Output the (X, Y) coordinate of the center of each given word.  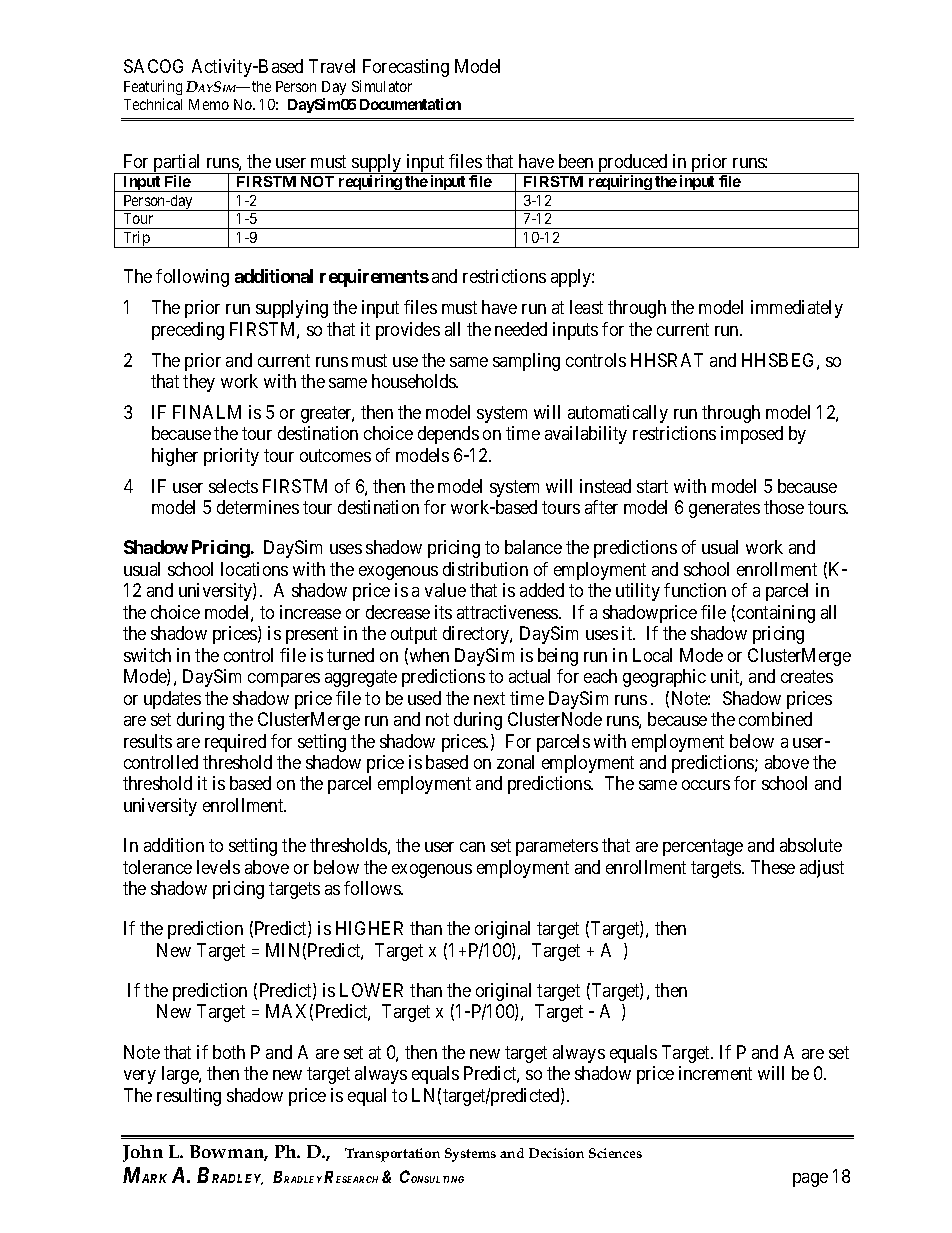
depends (448, 435)
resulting (189, 1097)
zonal (515, 762)
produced (633, 164)
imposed (752, 435)
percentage (703, 847)
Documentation (410, 104)
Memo (209, 104)
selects (233, 486)
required (235, 743)
